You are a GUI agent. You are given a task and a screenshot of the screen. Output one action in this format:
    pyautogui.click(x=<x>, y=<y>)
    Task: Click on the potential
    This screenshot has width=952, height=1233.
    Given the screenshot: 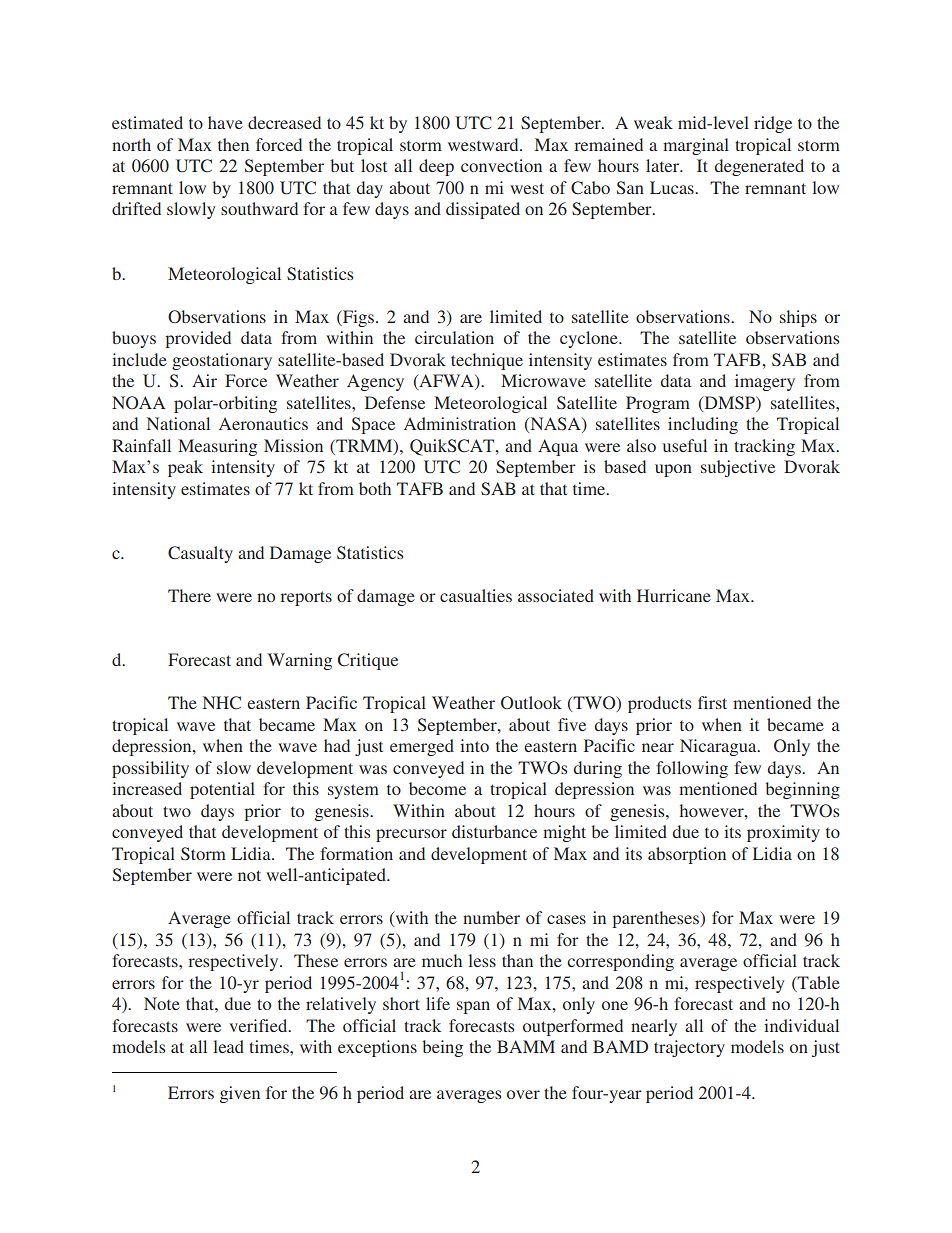 What is the action you would take?
    pyautogui.click(x=222, y=790)
